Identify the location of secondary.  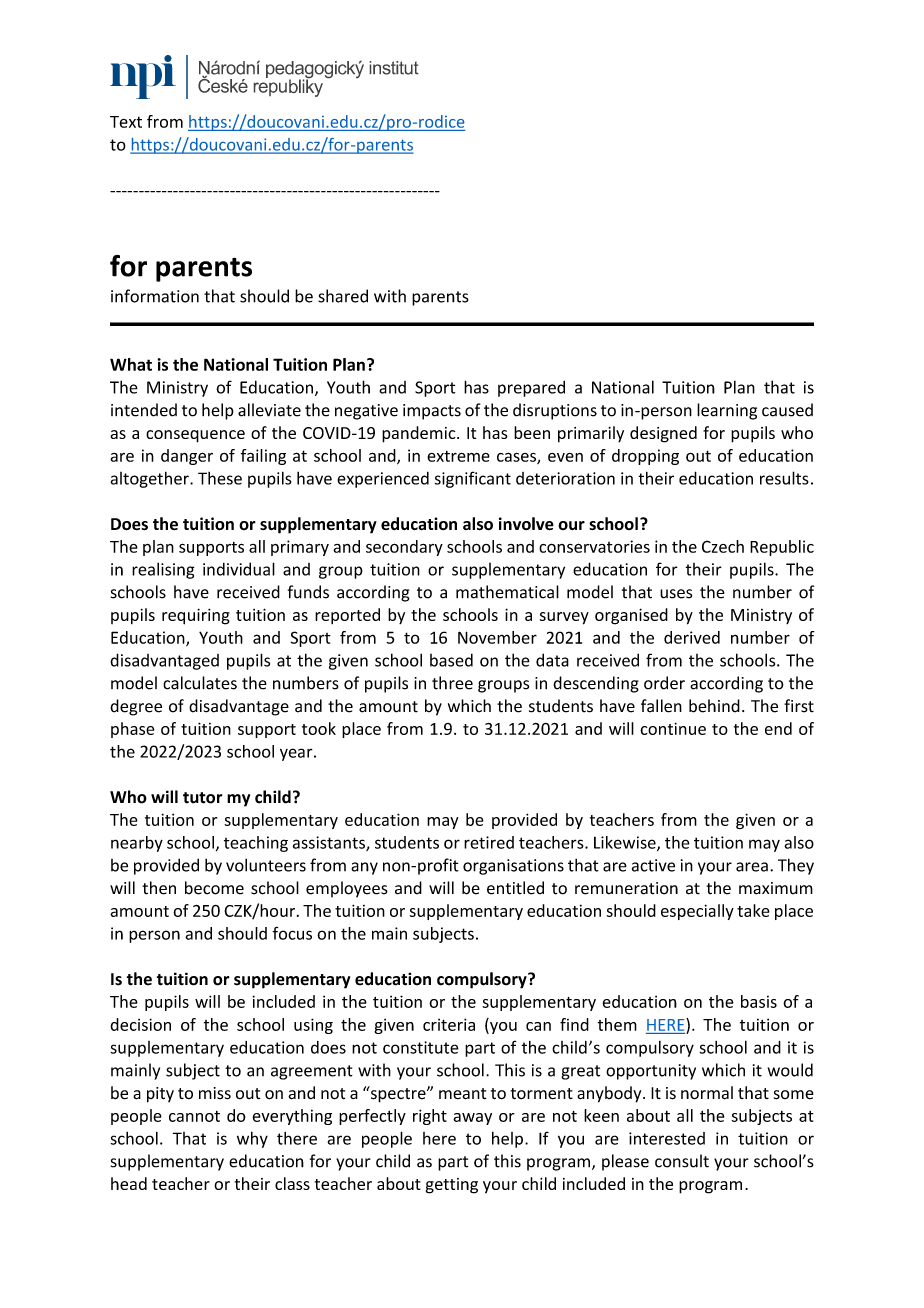
(404, 548).
